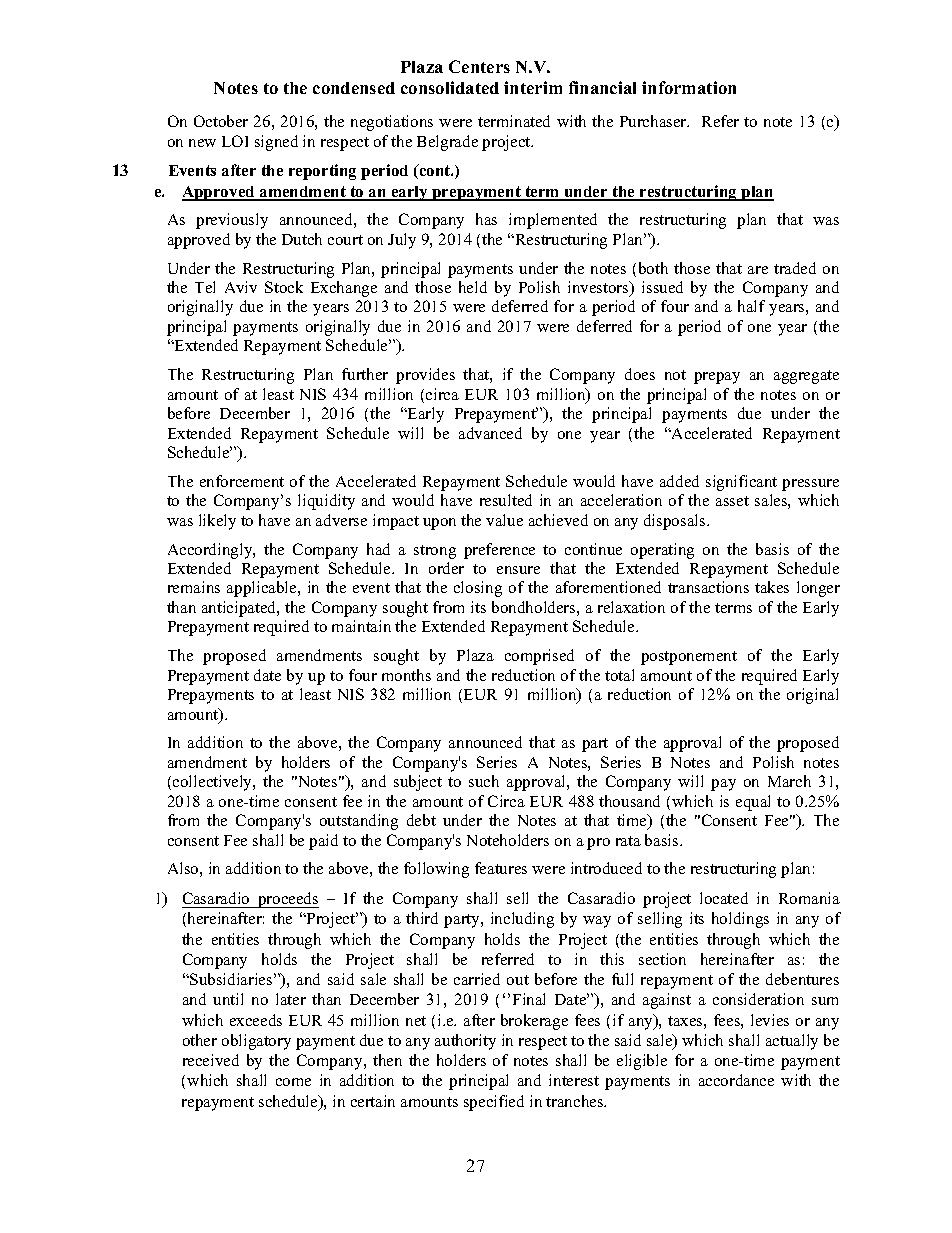 This document has width=952, height=1233. What do you see at coordinates (293, 1082) in the document?
I see `come` at bounding box center [293, 1082].
